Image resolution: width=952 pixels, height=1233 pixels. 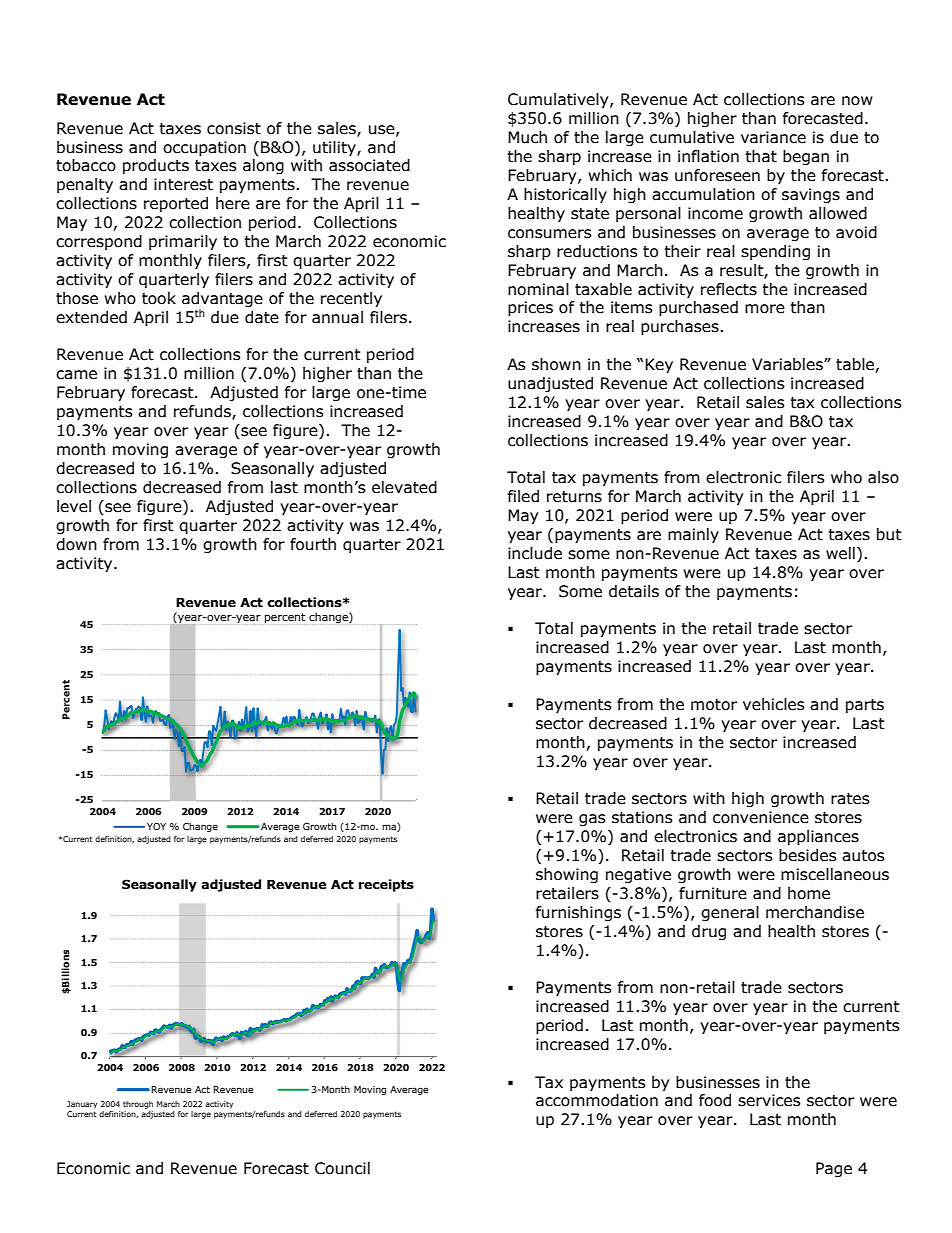 What do you see at coordinates (523, 496) in the image?
I see `filed` at bounding box center [523, 496].
